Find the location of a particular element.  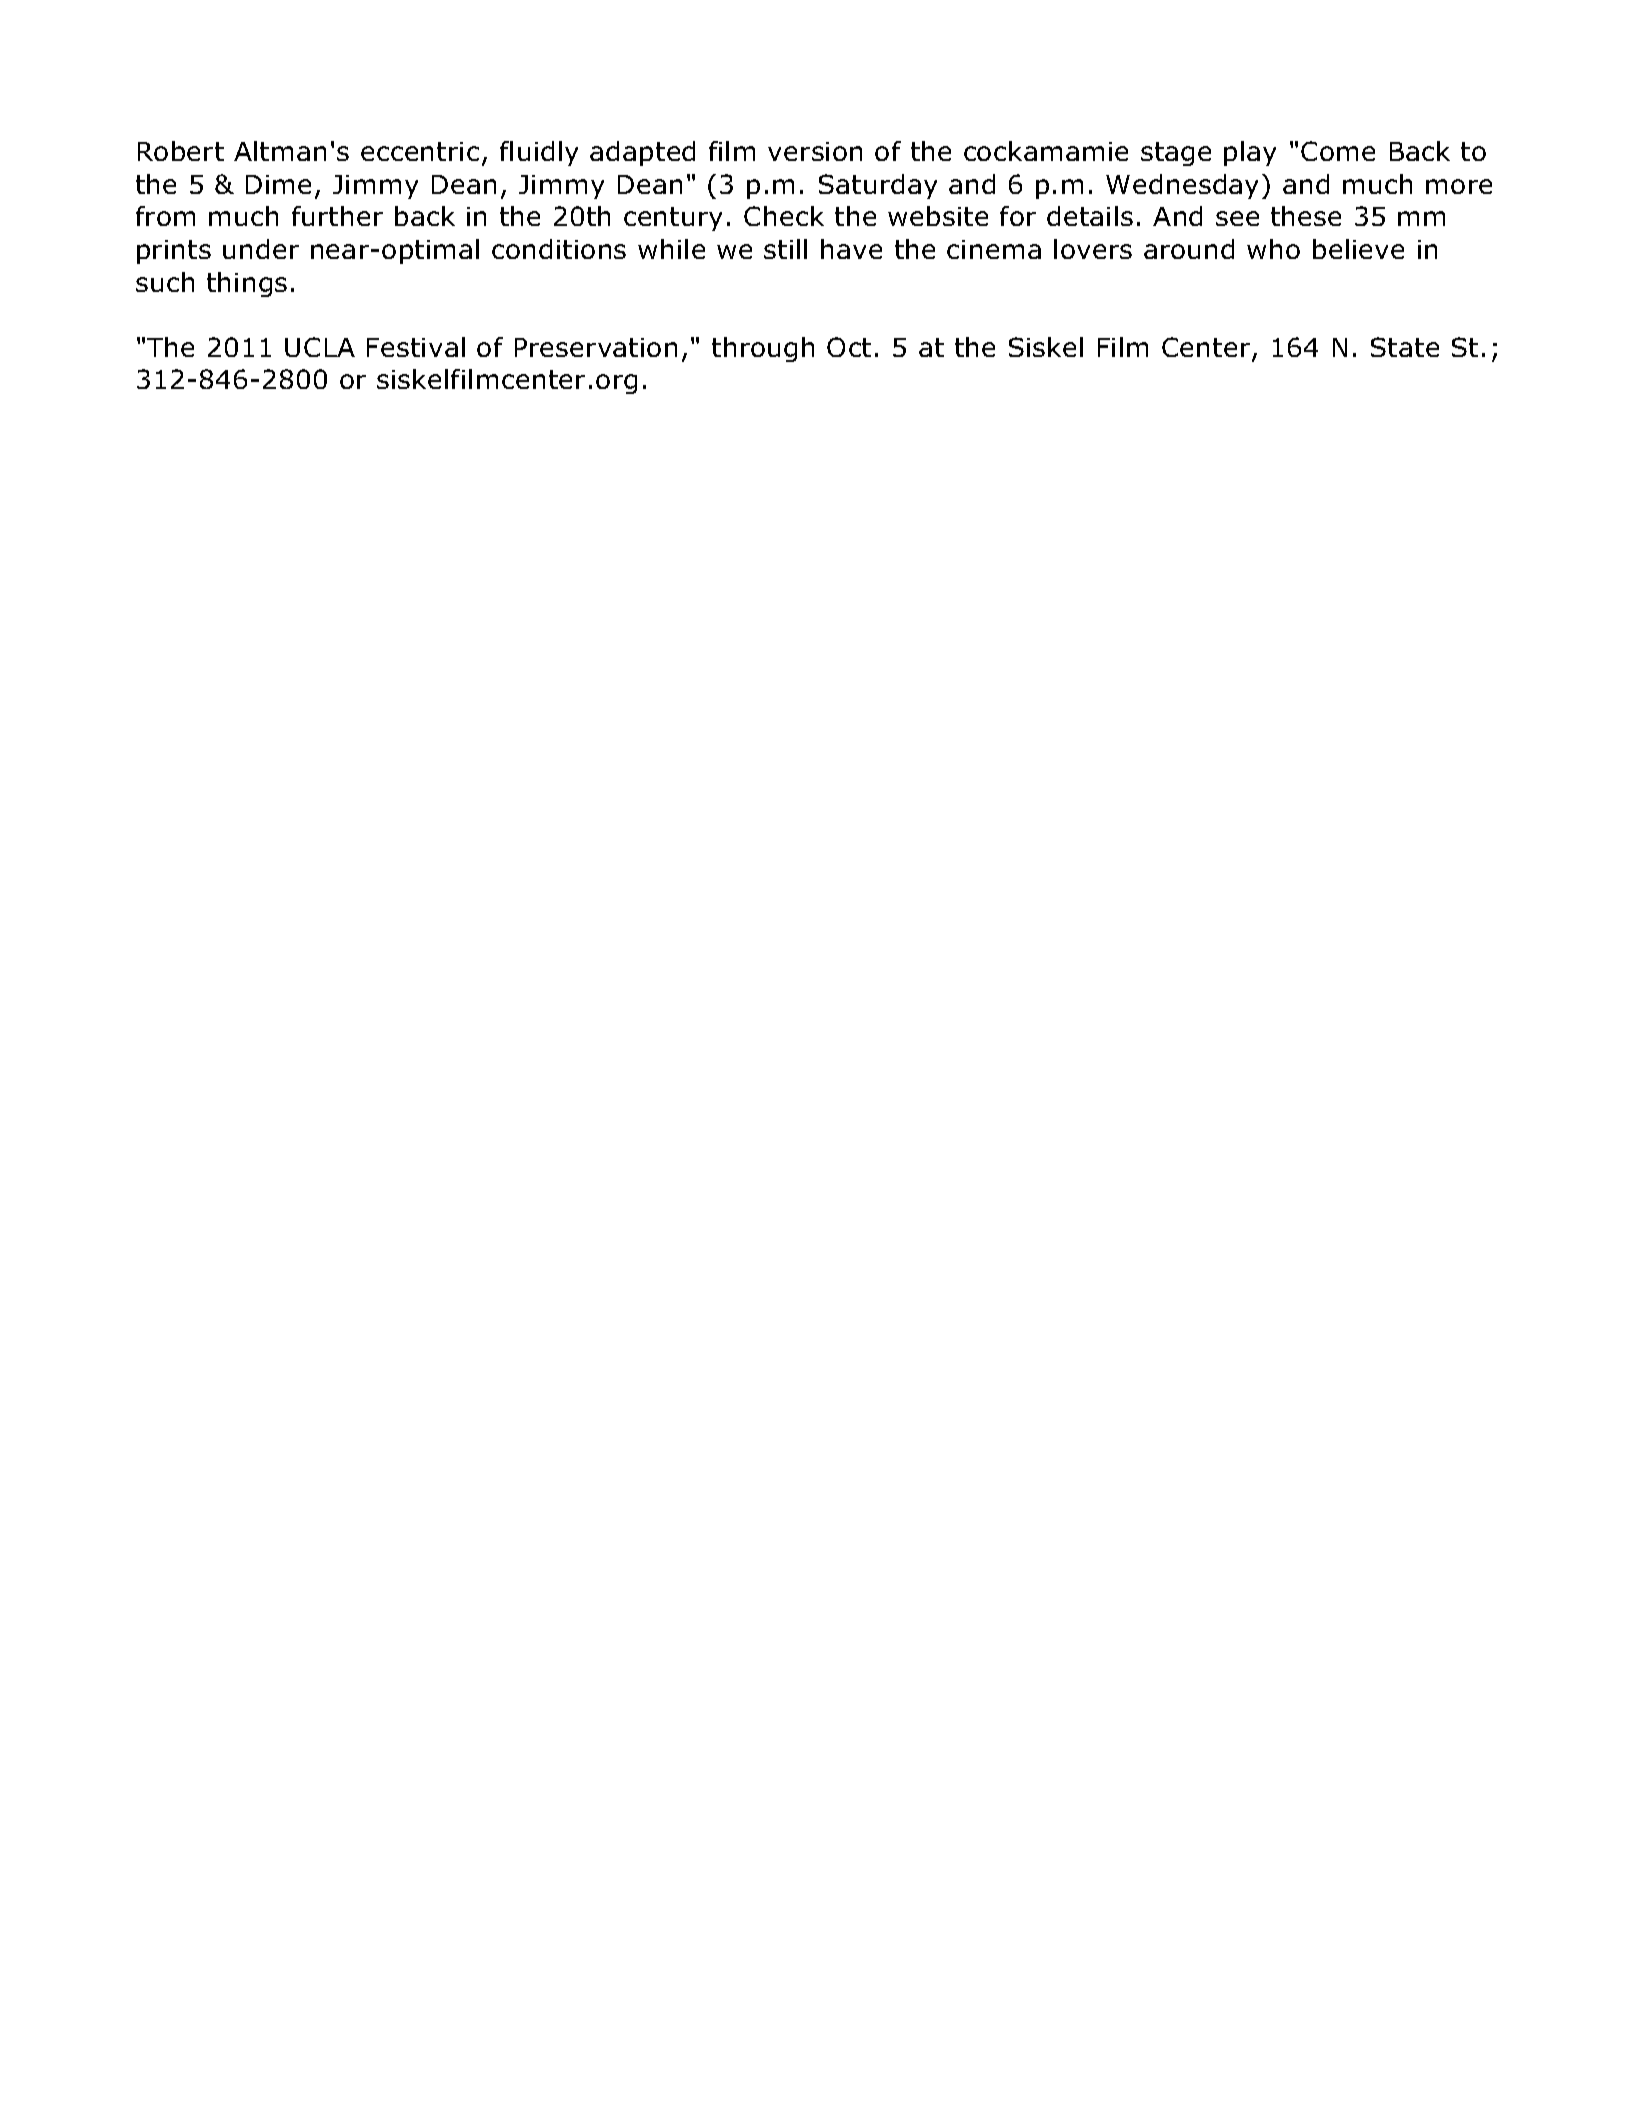

further is located at coordinates (337, 216).
